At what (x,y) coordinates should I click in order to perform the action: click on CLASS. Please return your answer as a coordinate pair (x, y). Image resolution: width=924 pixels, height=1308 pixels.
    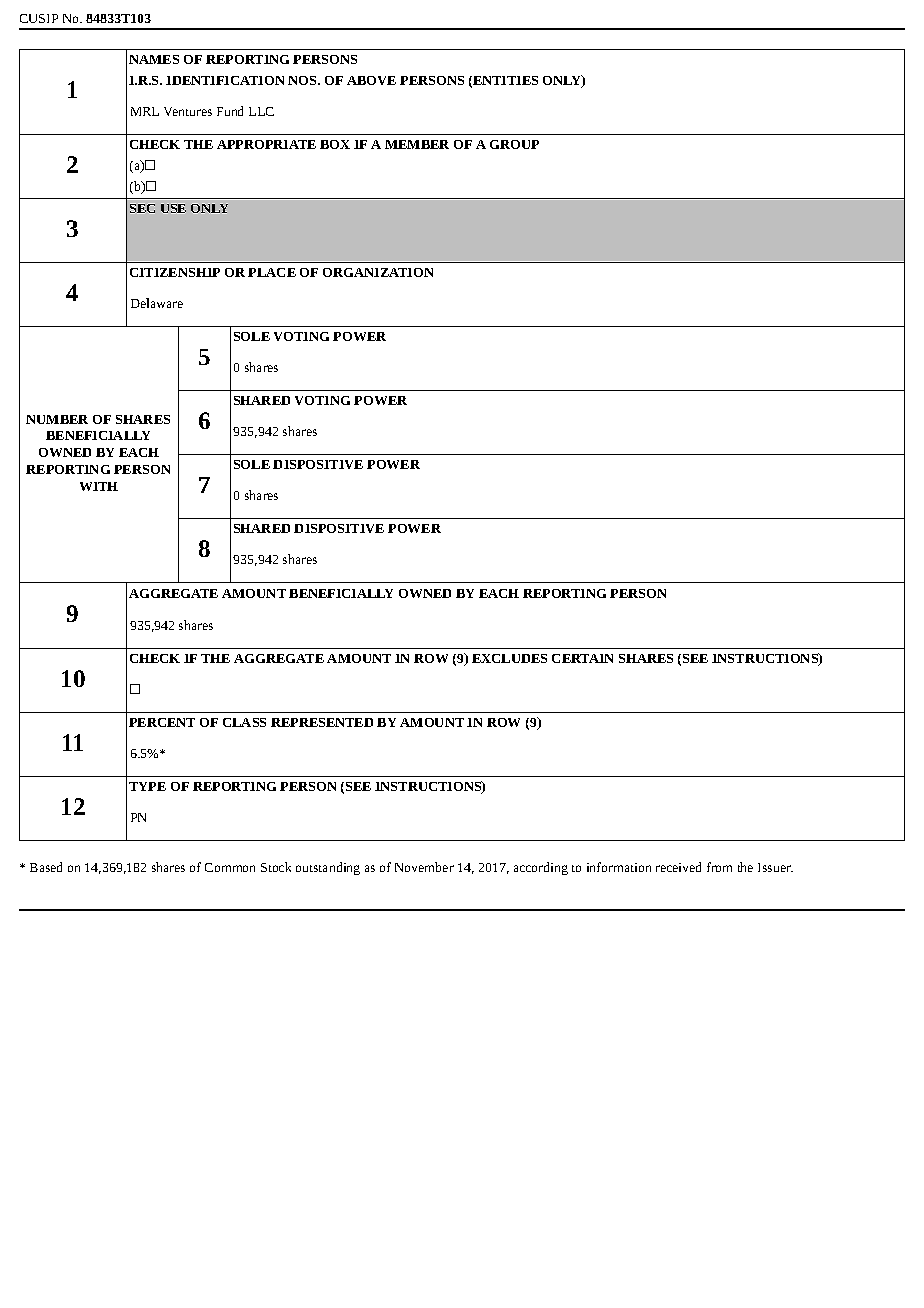
    Looking at the image, I should click on (244, 722).
